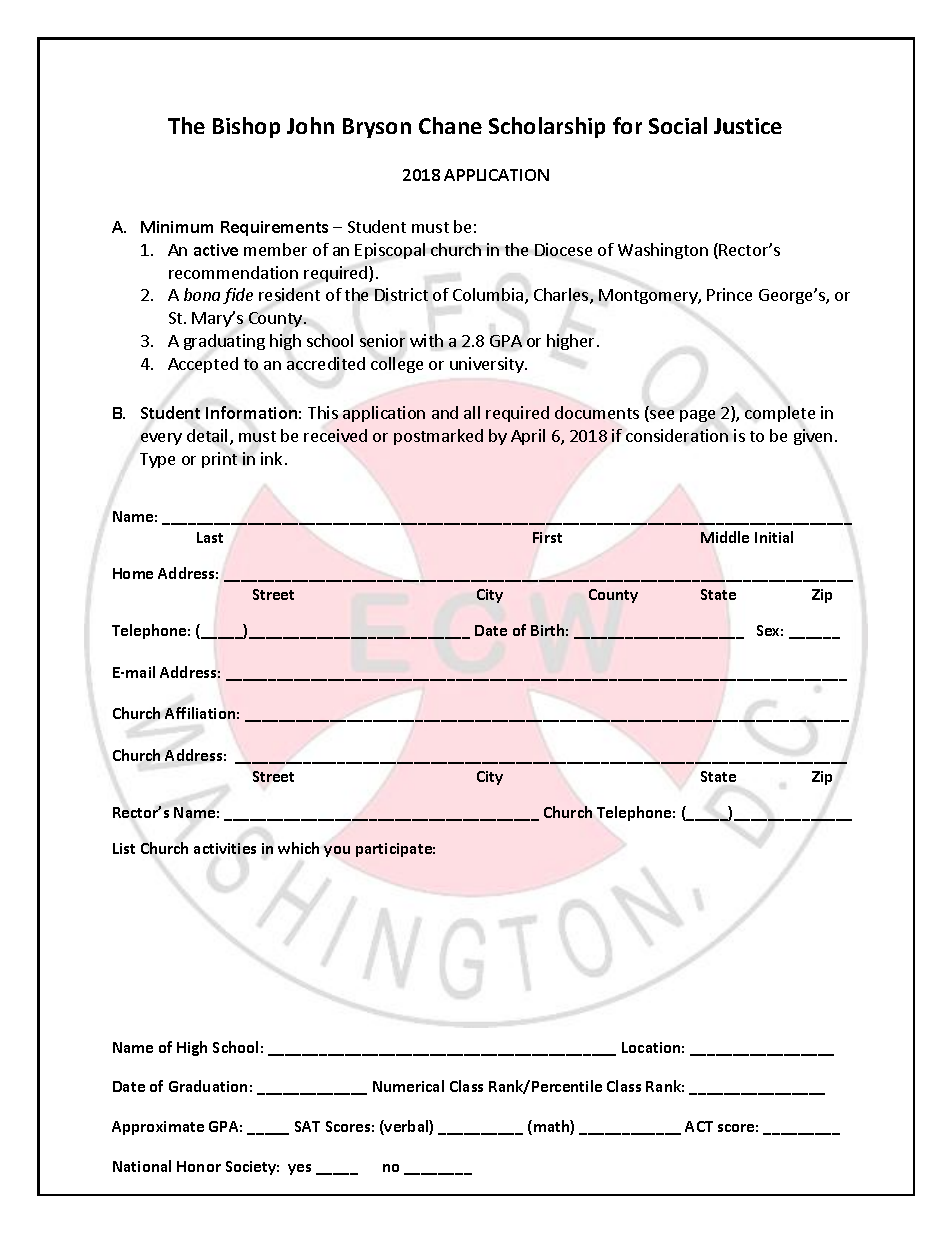 The height and width of the document is (1233, 952). What do you see at coordinates (748, 126) in the document?
I see `Justice` at bounding box center [748, 126].
